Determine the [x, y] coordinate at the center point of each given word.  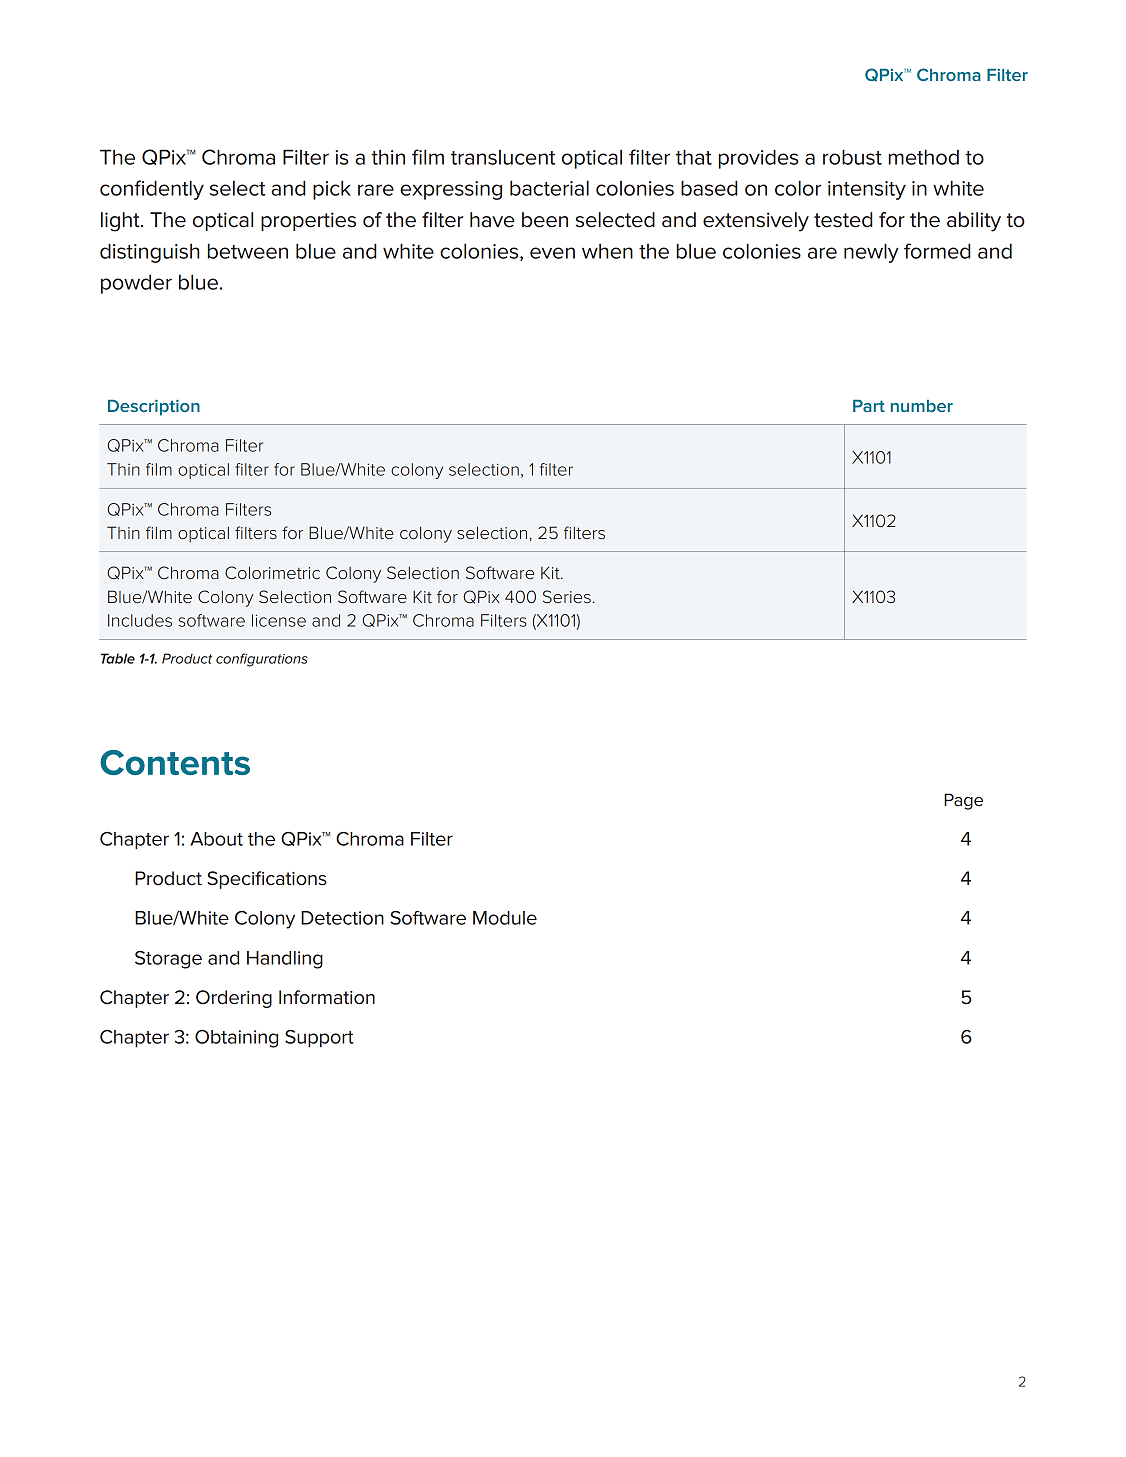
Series [568, 596]
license [279, 620]
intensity [867, 190]
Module [505, 918]
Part [869, 406]
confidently [152, 190]
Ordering [234, 999]
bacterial [549, 188]
